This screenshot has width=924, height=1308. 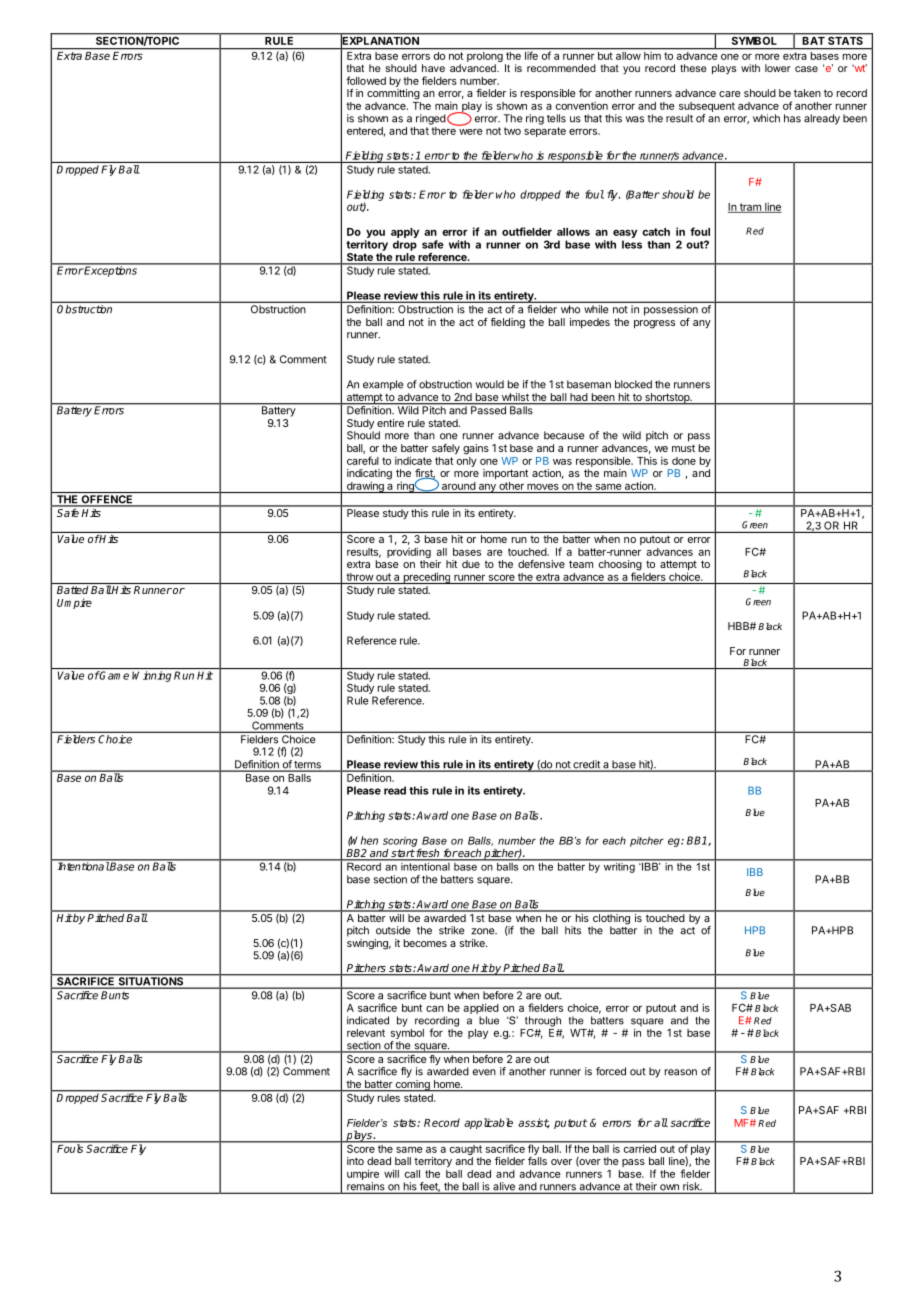 What do you see at coordinates (619, 866) in the screenshot?
I see `writing` at bounding box center [619, 866].
